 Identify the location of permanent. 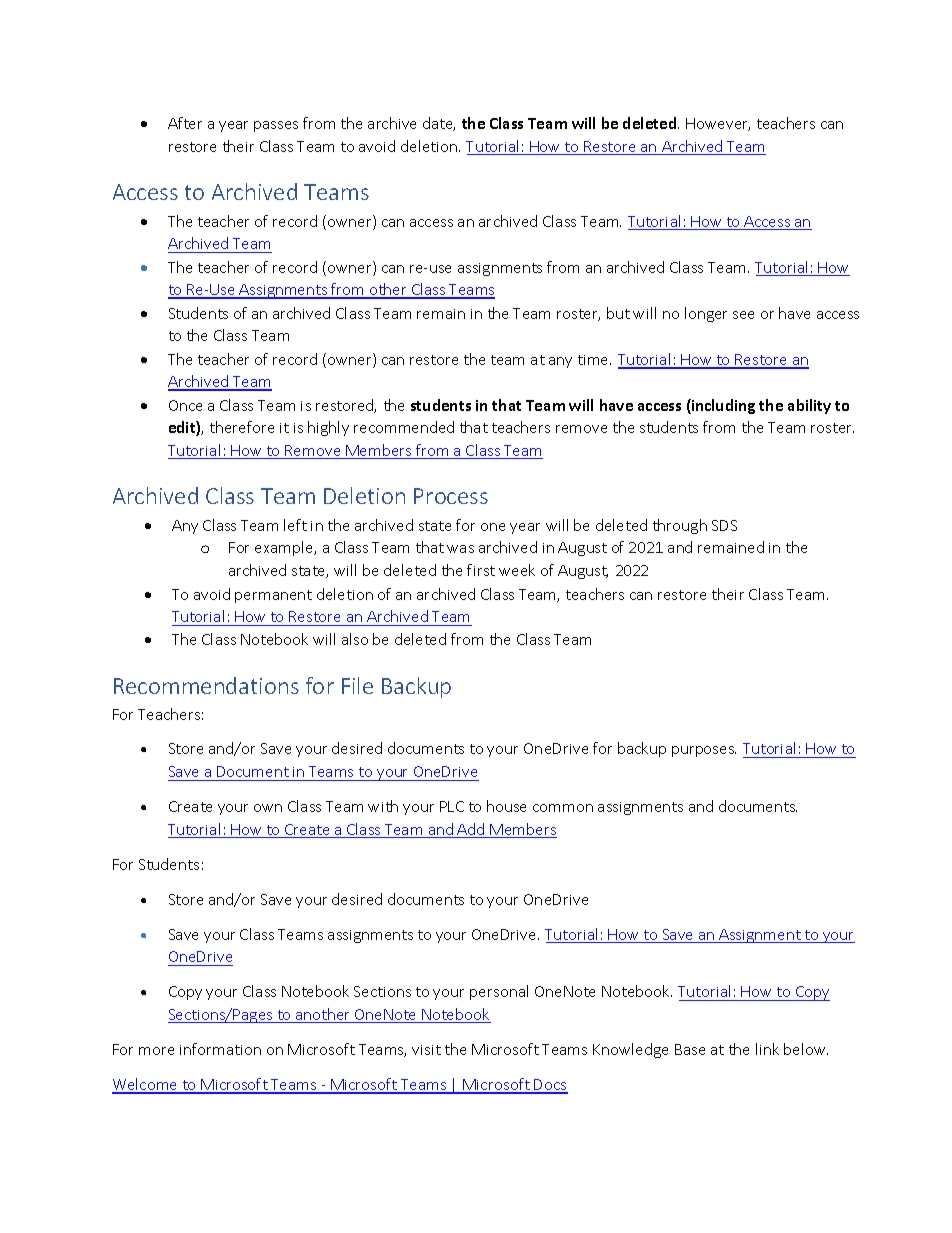
(273, 596).
